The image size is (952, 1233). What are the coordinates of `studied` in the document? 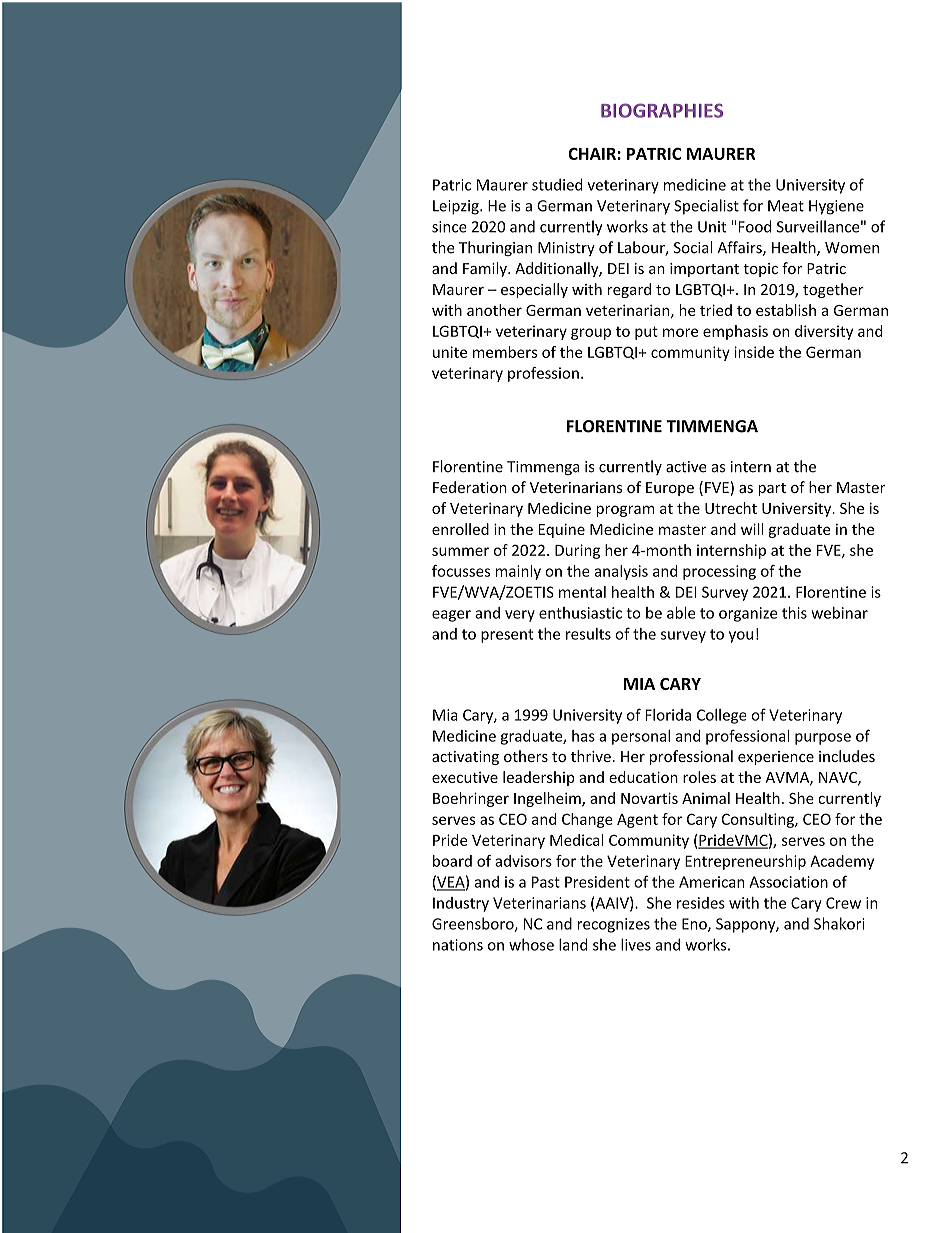 It's located at (557, 184).
